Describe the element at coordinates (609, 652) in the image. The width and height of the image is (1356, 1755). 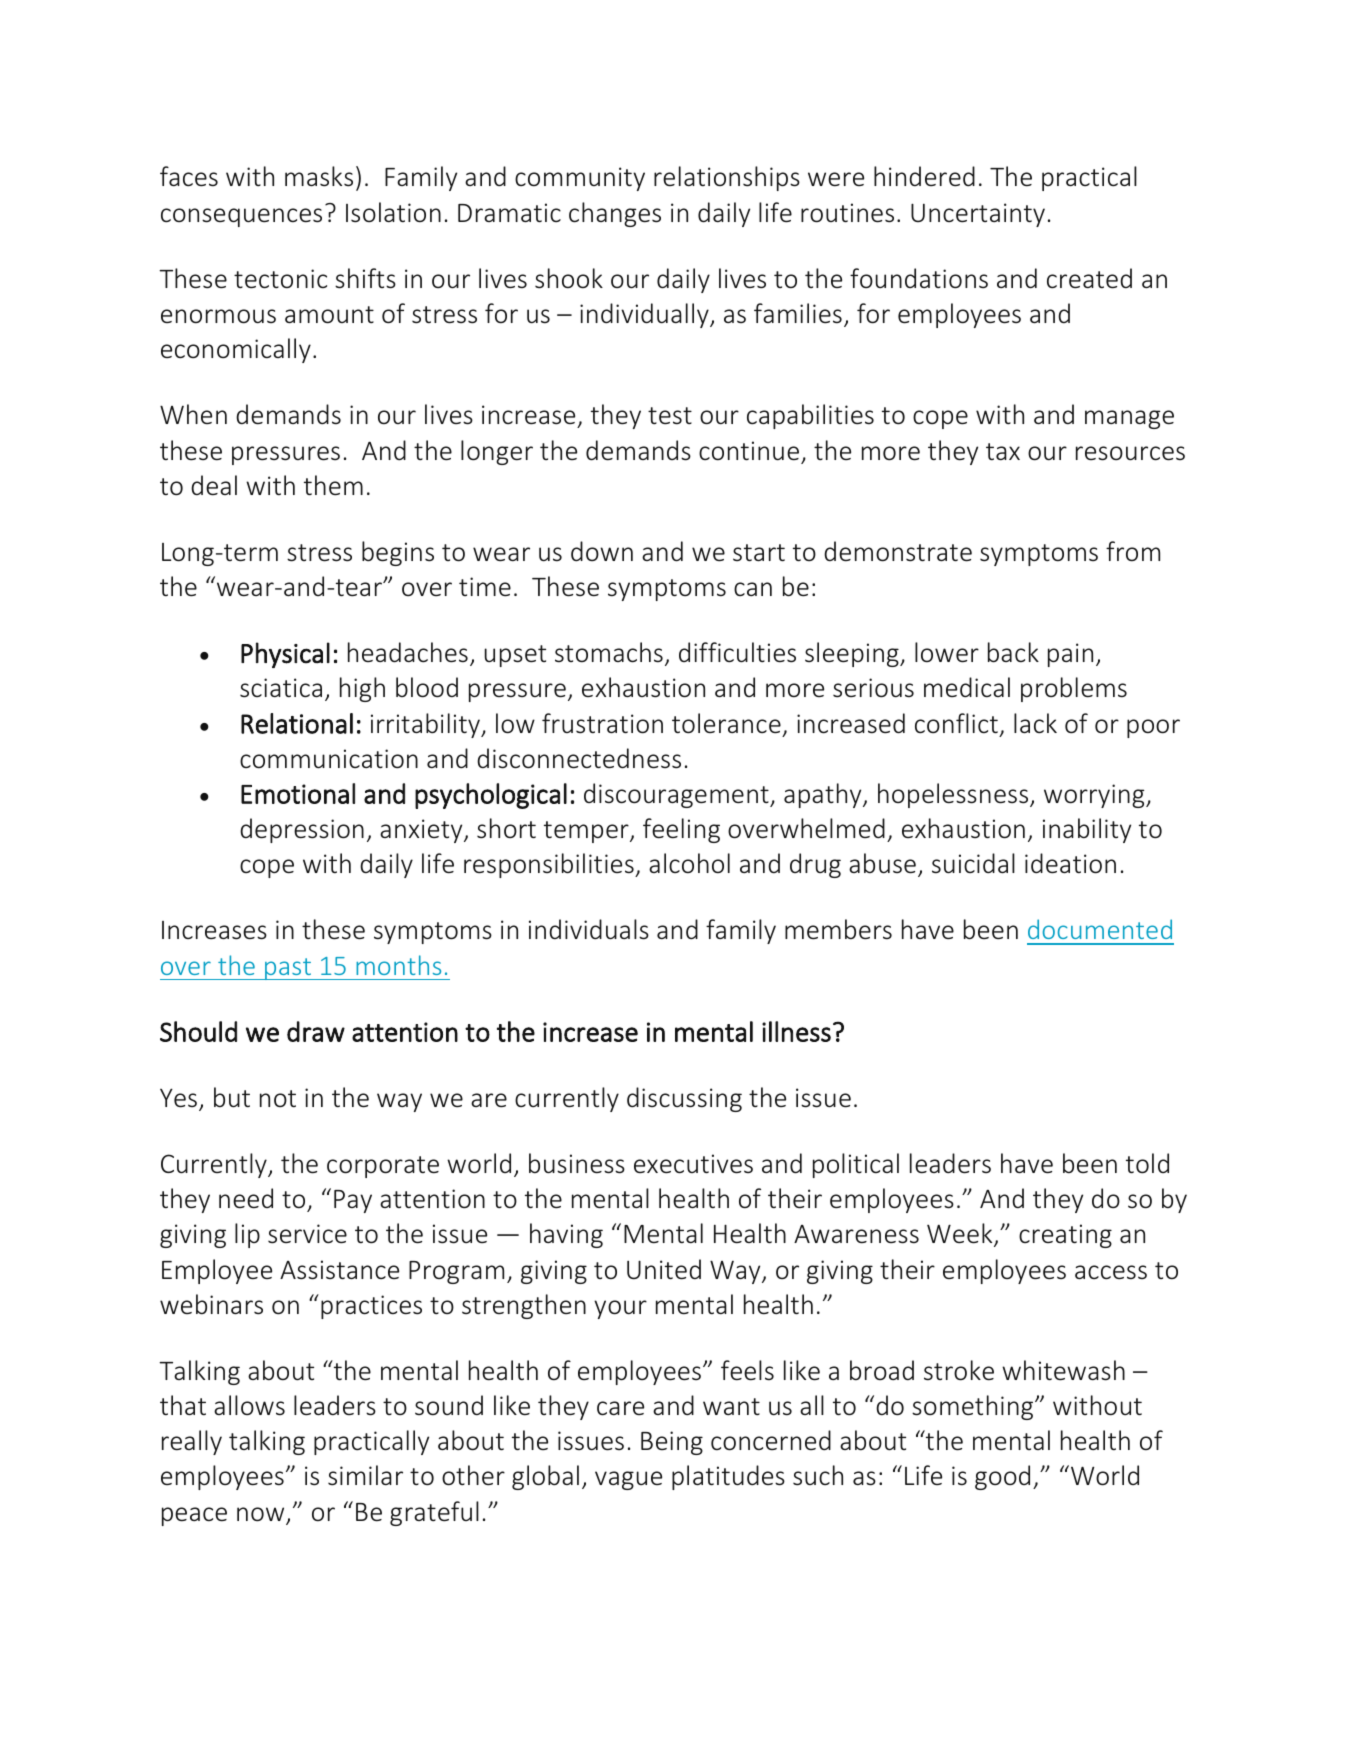
I see `stomachs` at that location.
